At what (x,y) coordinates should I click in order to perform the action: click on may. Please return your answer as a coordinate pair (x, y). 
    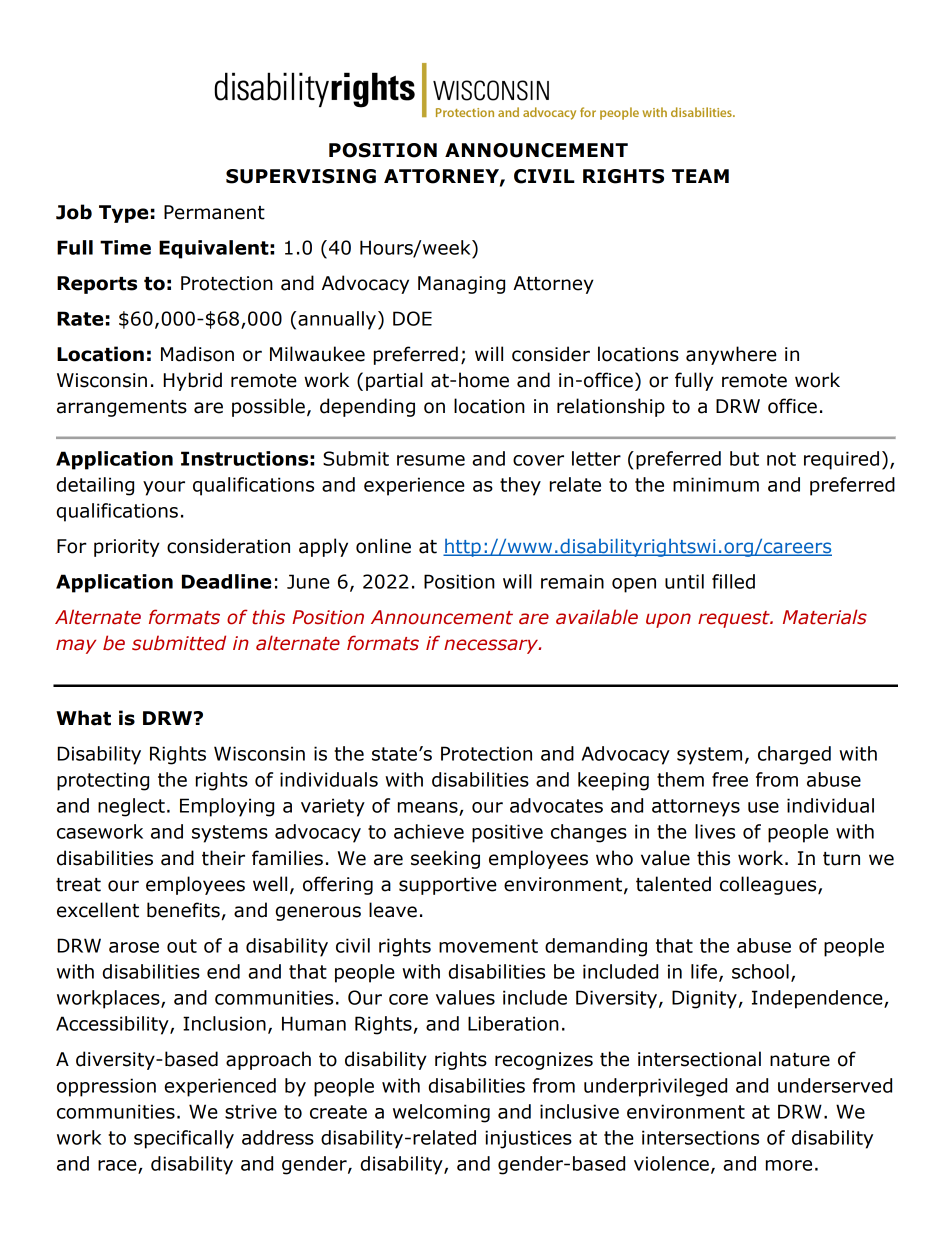
    Looking at the image, I should click on (76, 646).
